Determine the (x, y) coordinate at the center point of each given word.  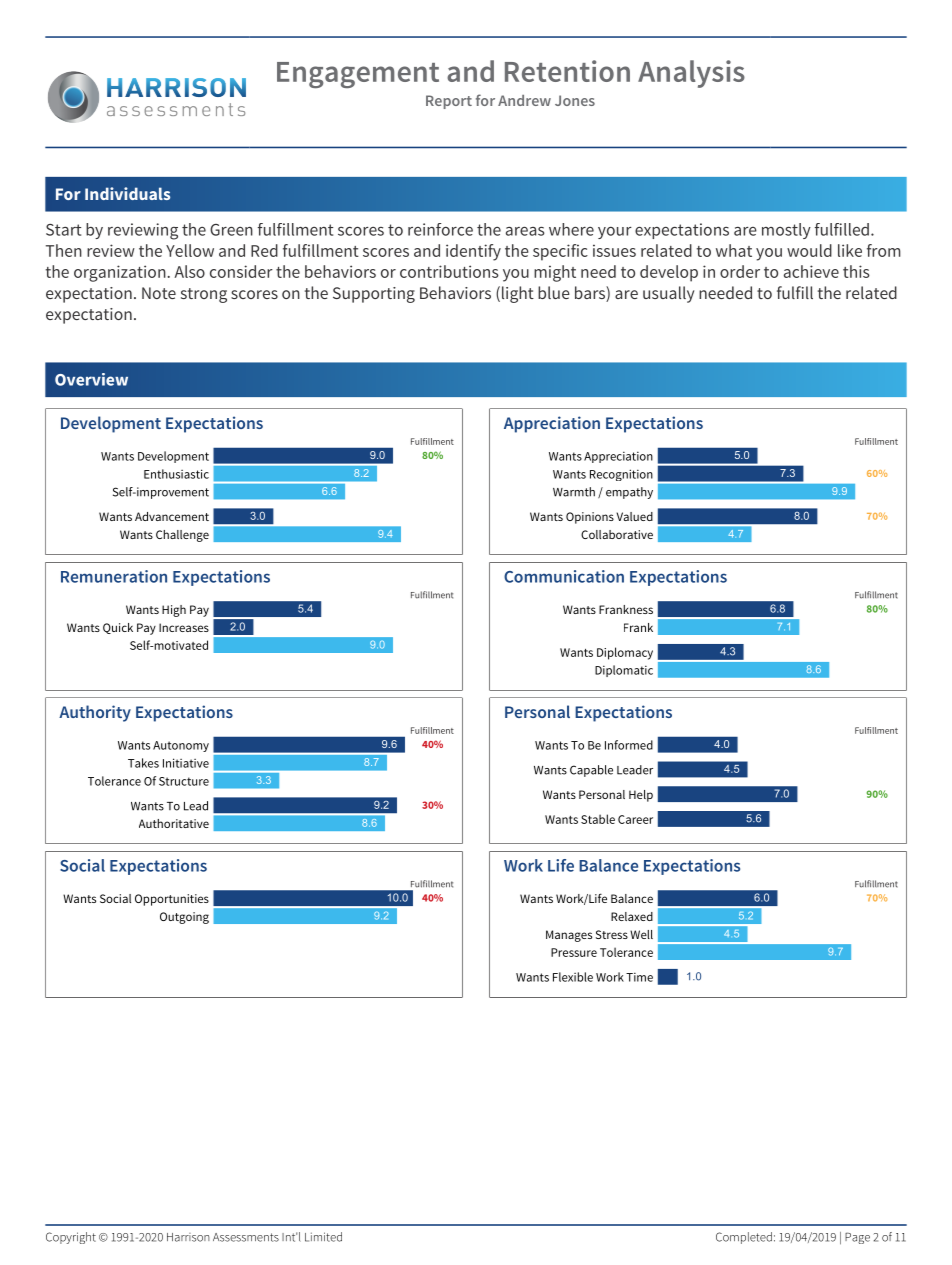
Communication (564, 576)
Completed (744, 1238)
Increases (184, 627)
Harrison (188, 1237)
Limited (323, 1237)
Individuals (127, 193)
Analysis (691, 74)
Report (449, 102)
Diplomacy (625, 653)
